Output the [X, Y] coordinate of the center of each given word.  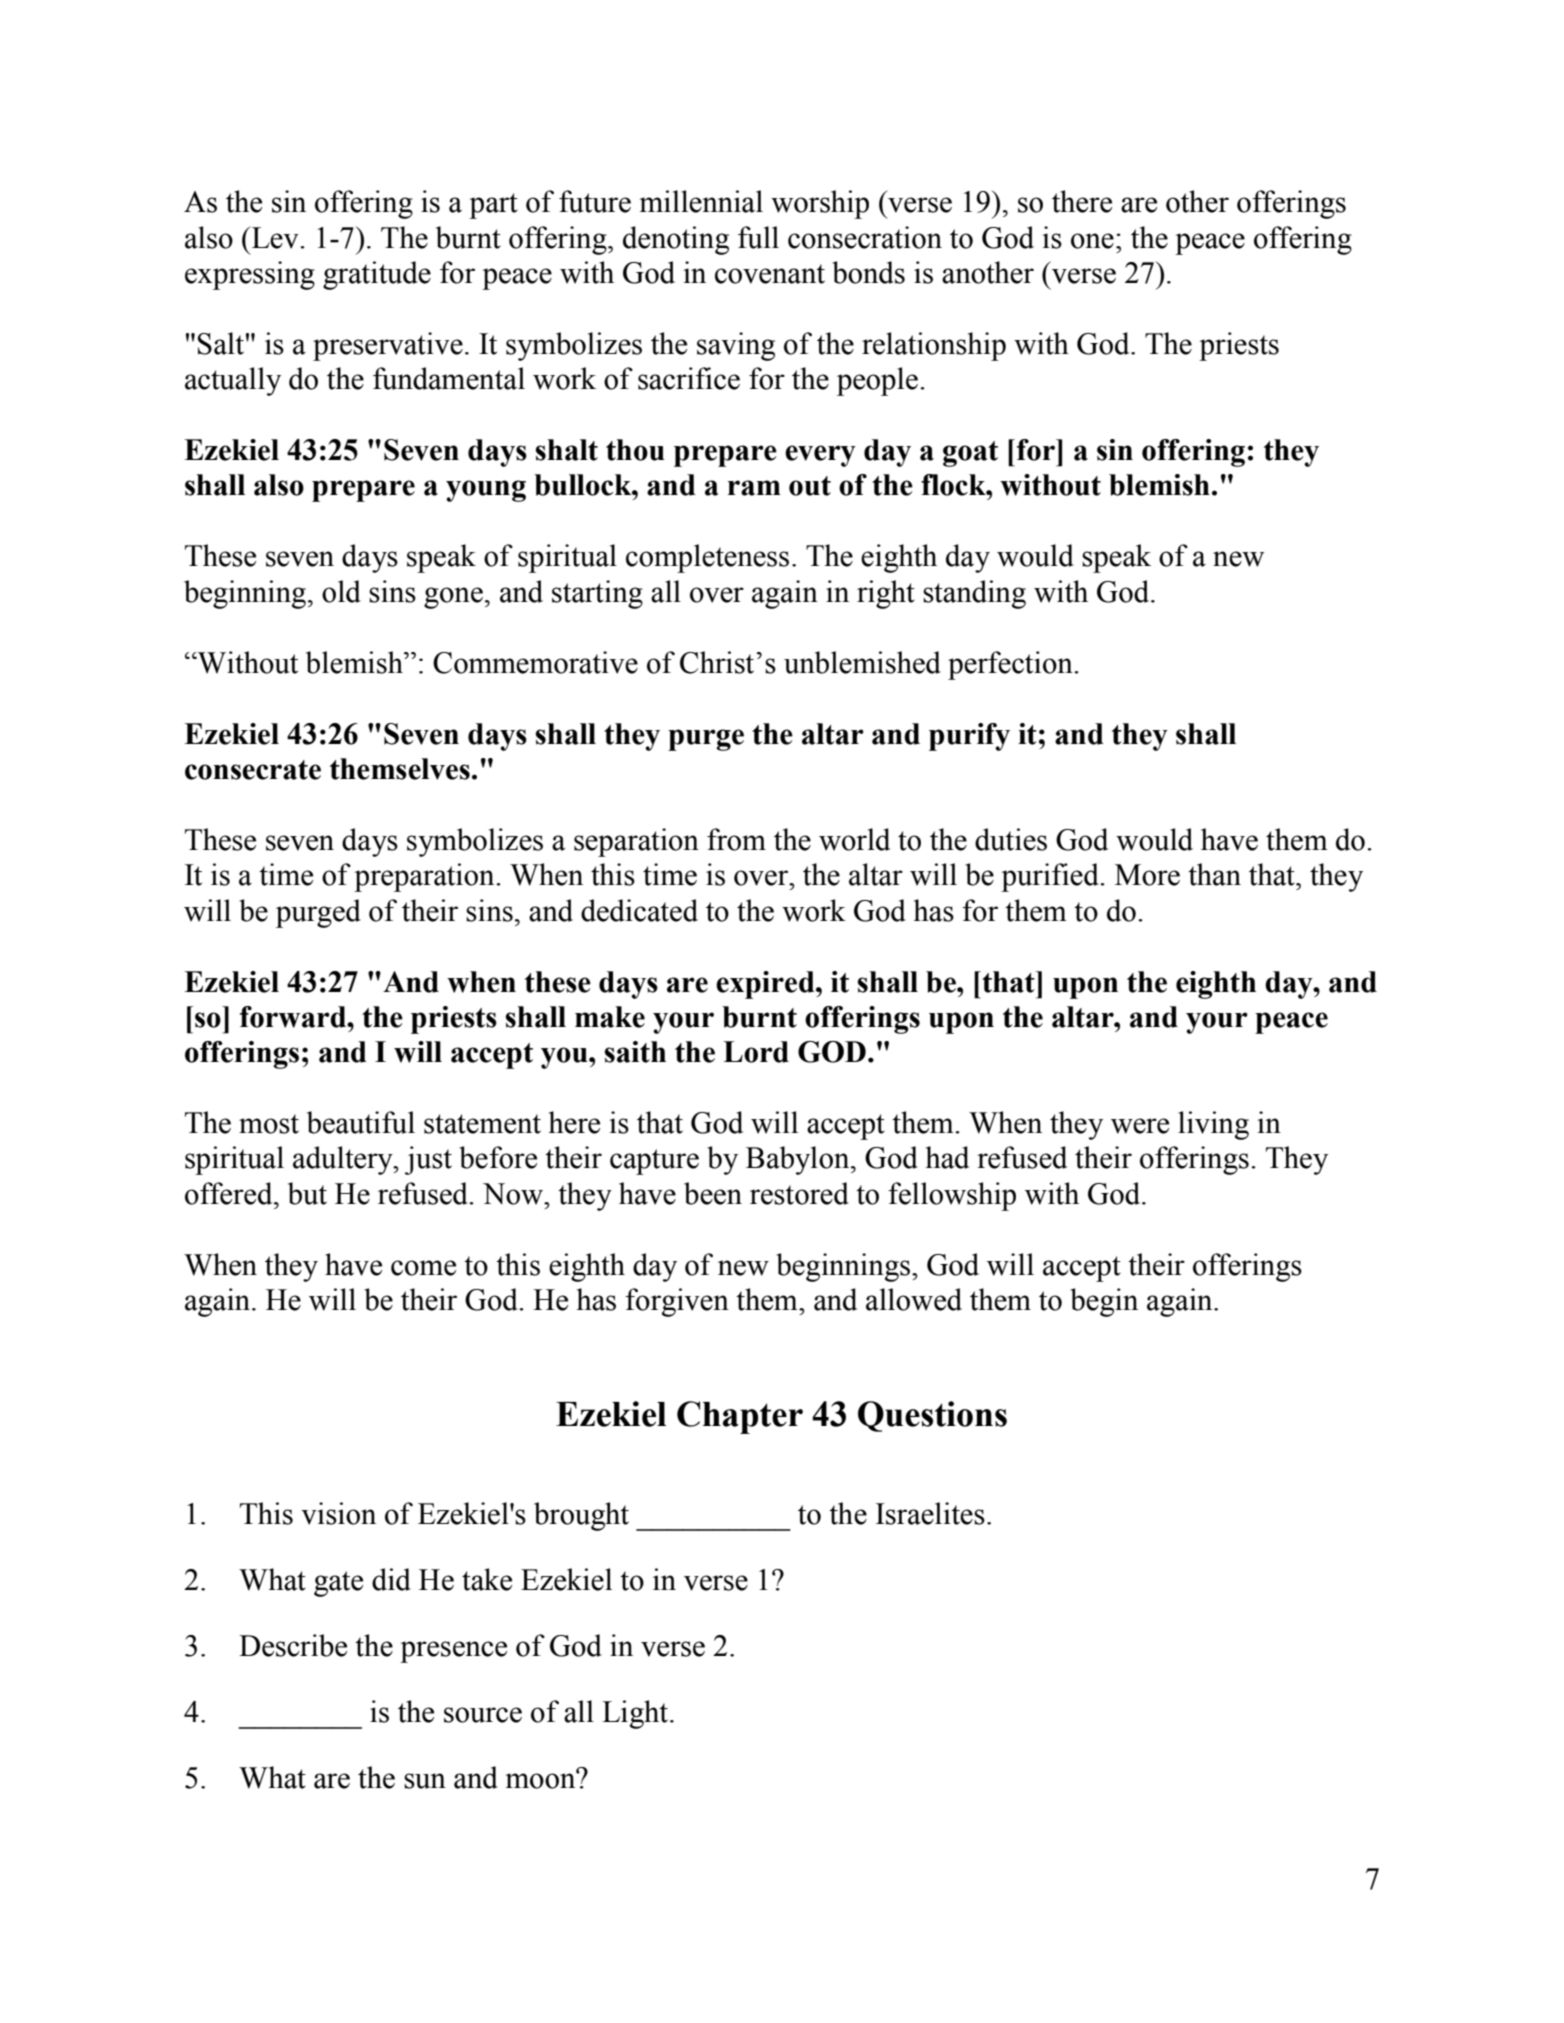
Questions [932, 1416]
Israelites [930, 1513]
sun [425, 1781]
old [341, 591]
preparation [425, 877]
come [423, 1268]
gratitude [377, 275]
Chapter [740, 1417]
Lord [756, 1052]
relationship [934, 346]
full [758, 237]
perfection [1011, 665]
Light [636, 1714]
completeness [707, 558]
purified [1051, 877]
